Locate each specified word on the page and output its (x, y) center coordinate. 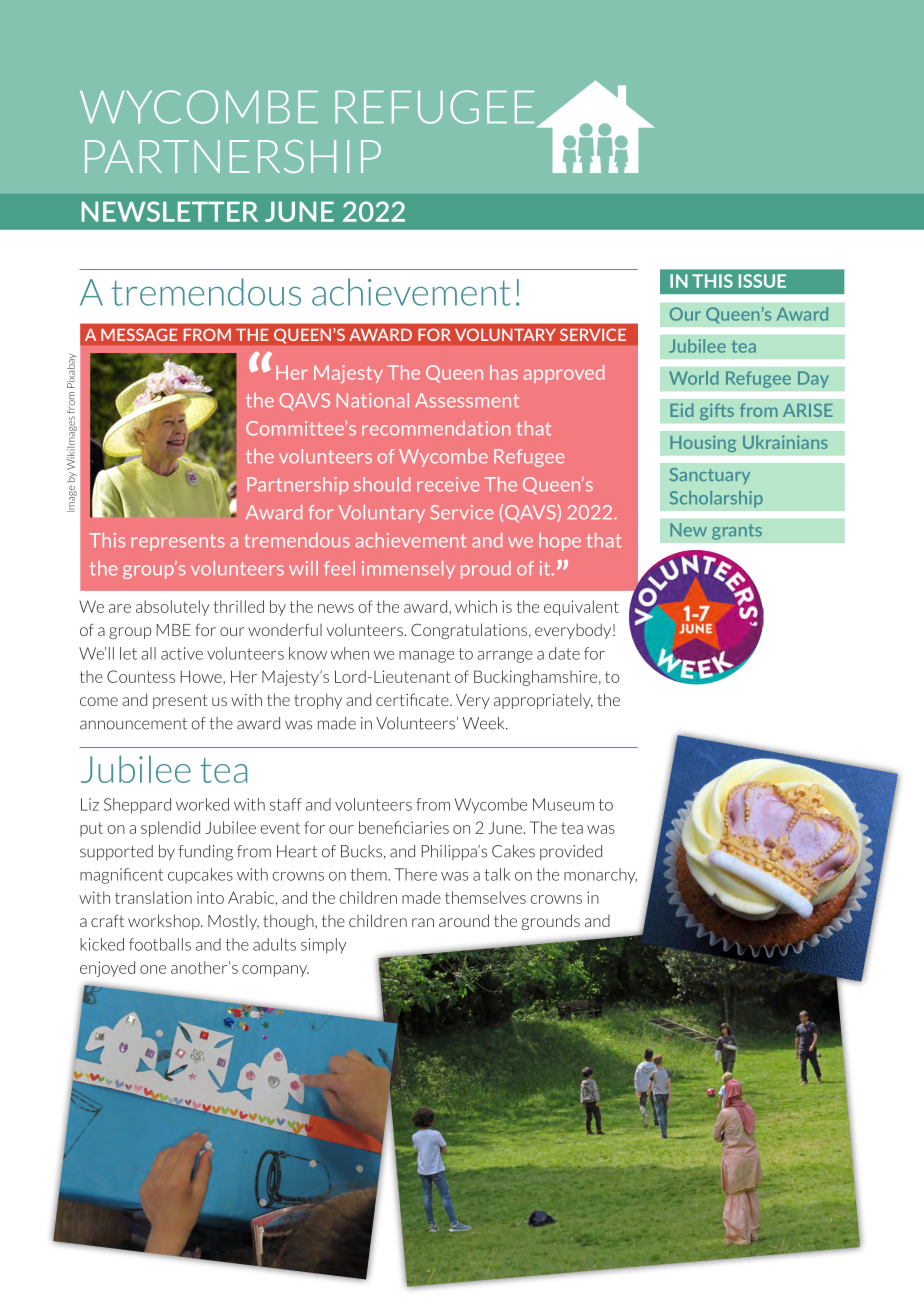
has (504, 372)
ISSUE (762, 281)
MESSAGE (139, 334)
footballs (160, 944)
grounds (550, 922)
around (464, 920)
